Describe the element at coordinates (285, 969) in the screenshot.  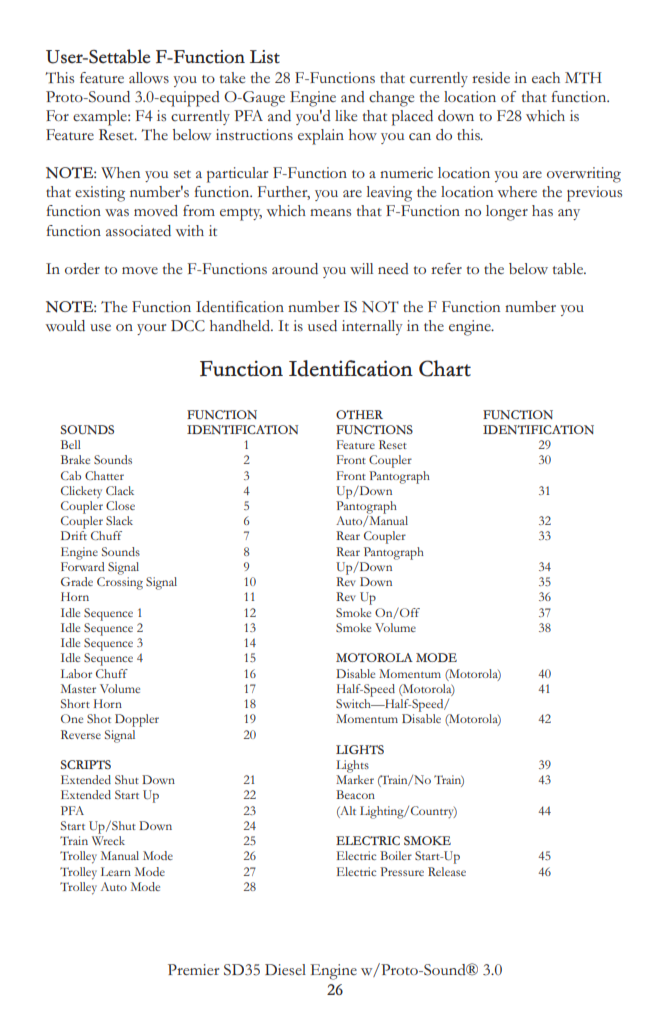
I see `Diesel` at that location.
